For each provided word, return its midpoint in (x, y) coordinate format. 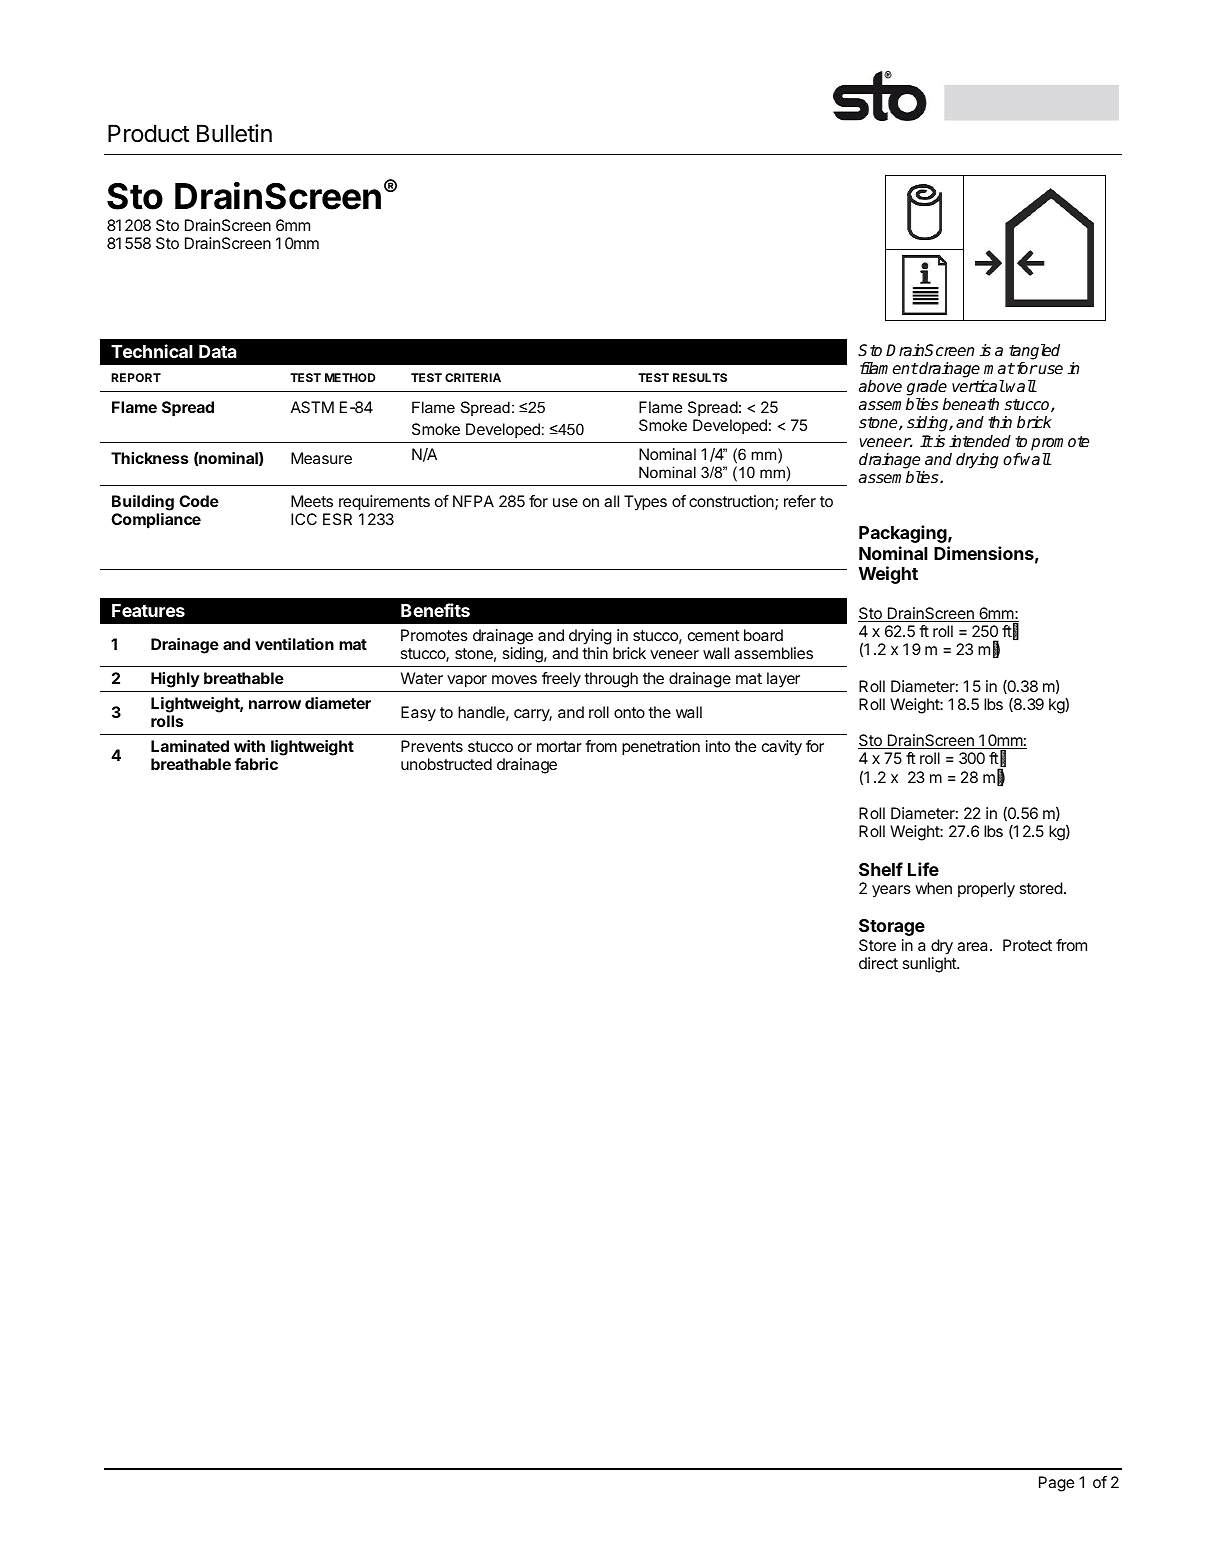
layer (783, 680)
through (611, 680)
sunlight (930, 965)
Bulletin (234, 133)
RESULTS (700, 377)
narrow (275, 704)
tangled (1034, 352)
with (249, 746)
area (974, 946)
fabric (256, 764)
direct (878, 963)
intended (980, 441)
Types (645, 503)
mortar (559, 746)
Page (1056, 1484)
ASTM (312, 407)
